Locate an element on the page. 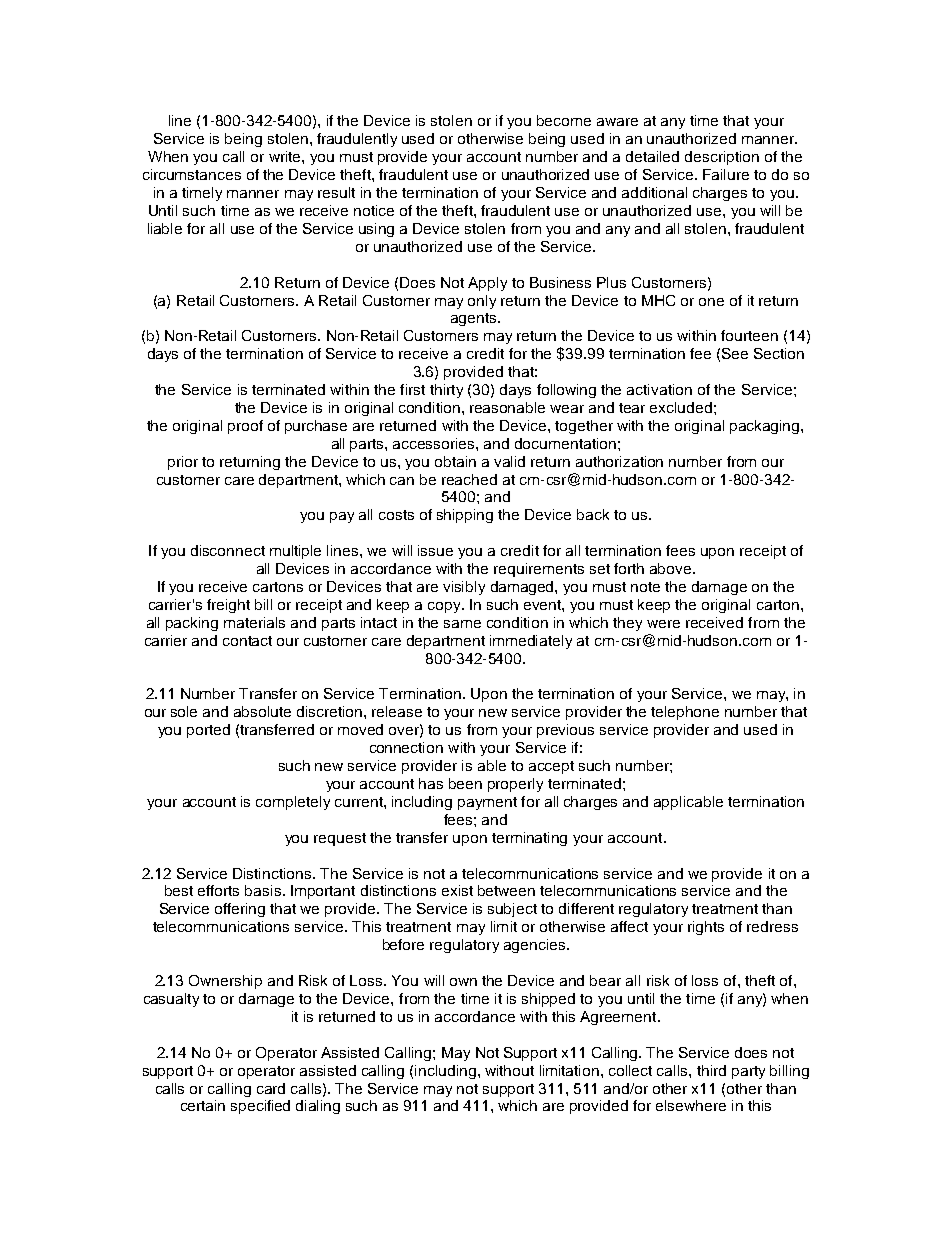 This document has width=952, height=1233. materials is located at coordinates (254, 622).
